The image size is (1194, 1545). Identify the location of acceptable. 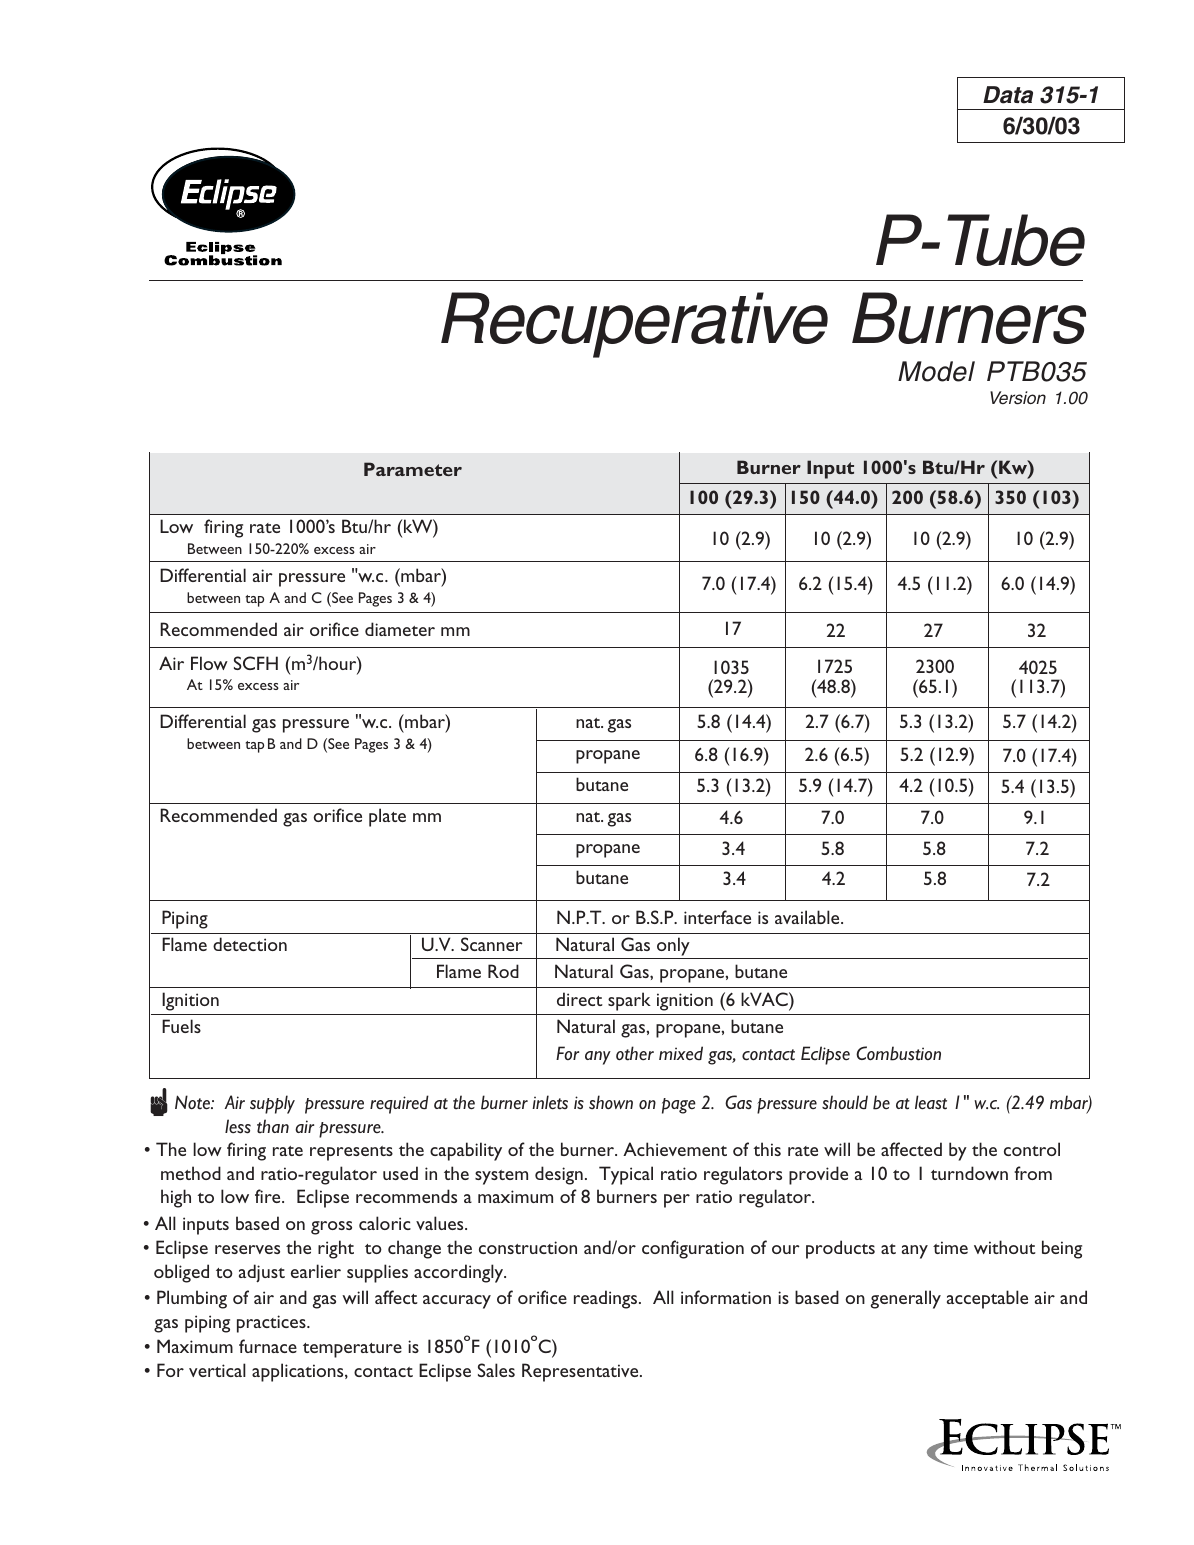
(987, 1299).
